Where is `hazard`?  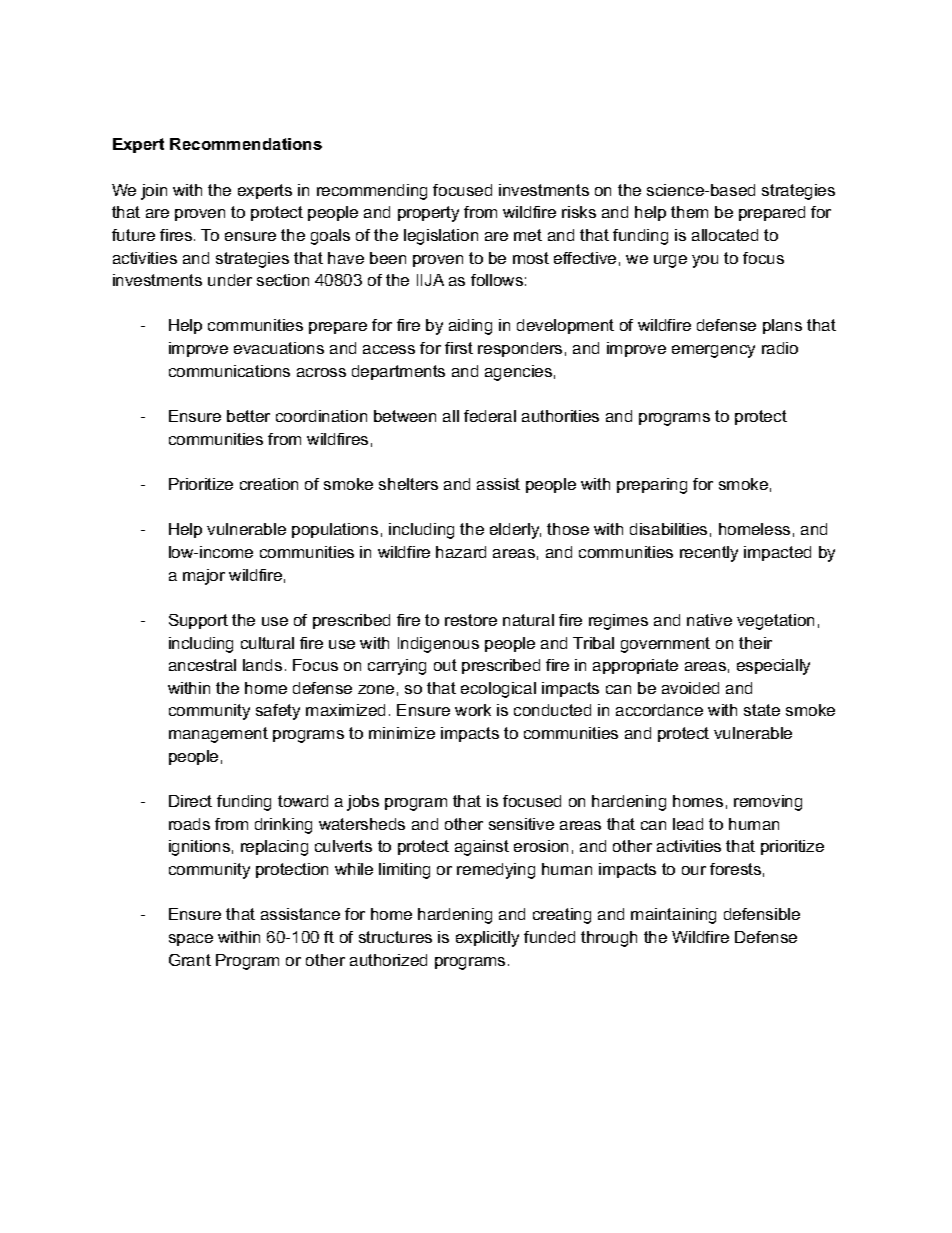
hazard is located at coordinates (461, 552).
